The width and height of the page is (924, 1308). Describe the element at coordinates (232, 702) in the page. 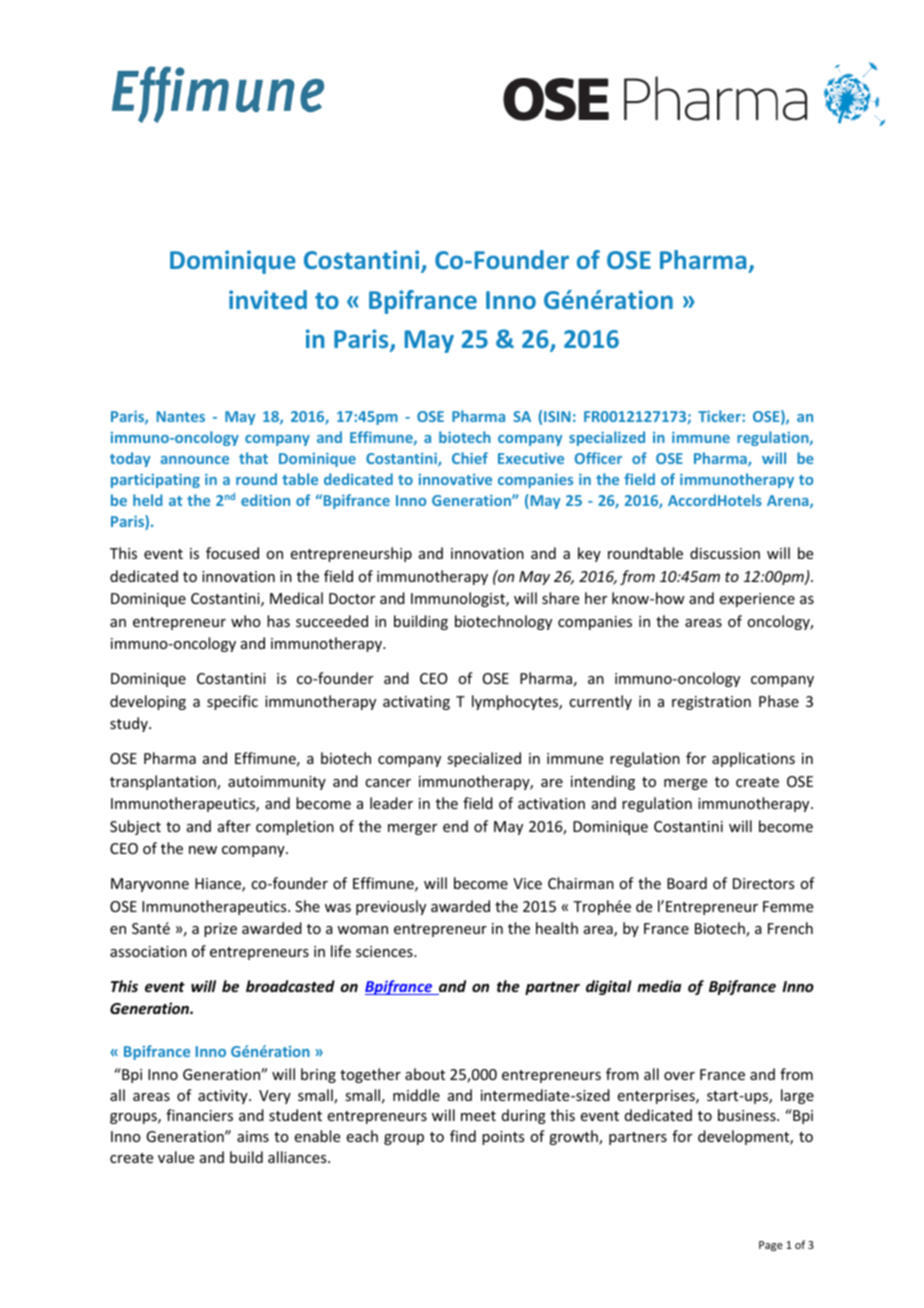

I see `specific` at that location.
